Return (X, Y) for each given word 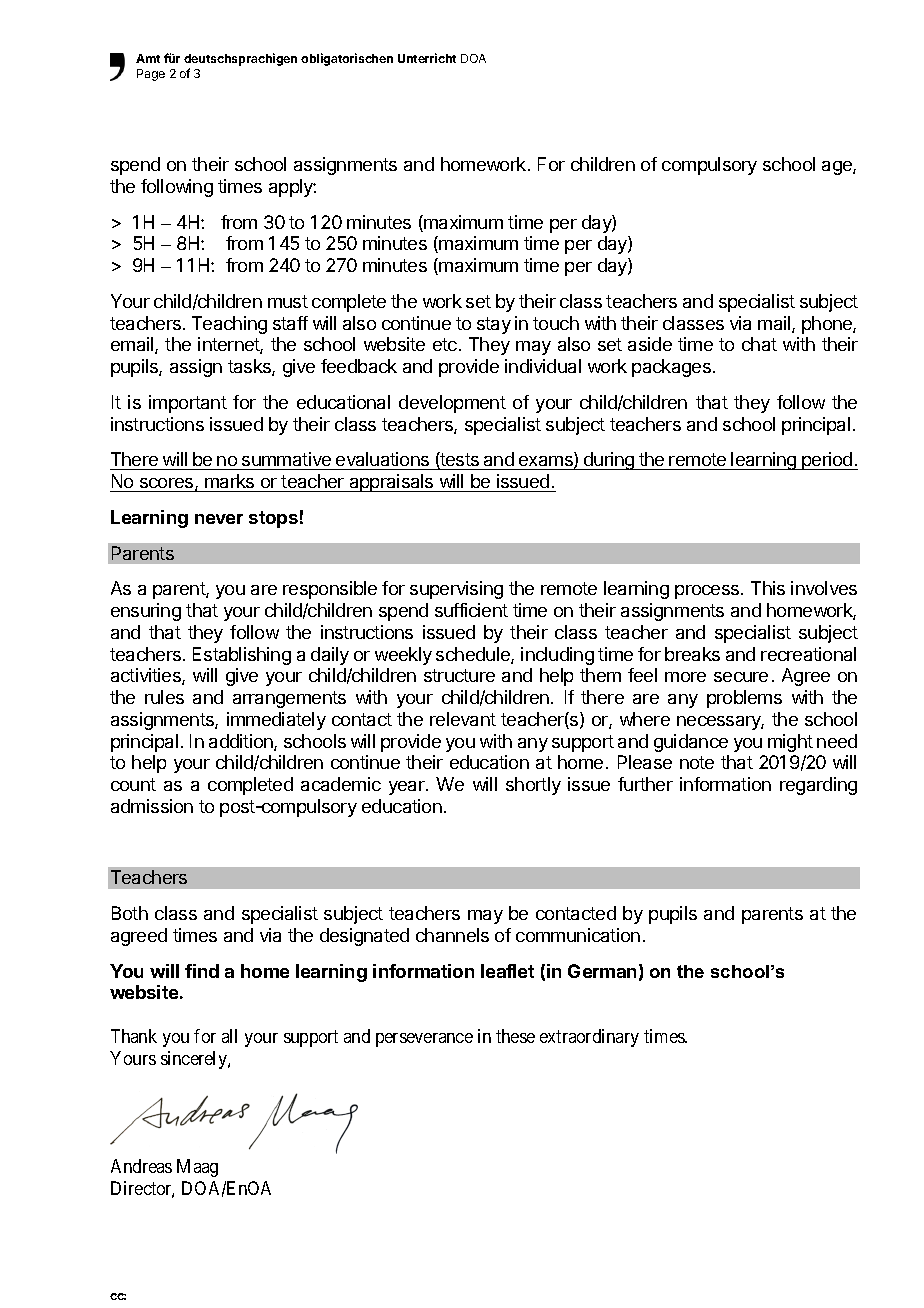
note (697, 762)
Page (151, 75)
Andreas (141, 1166)
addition (242, 742)
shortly (533, 786)
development (452, 404)
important (188, 404)
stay (494, 325)
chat (759, 344)
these (515, 1036)
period (827, 461)
